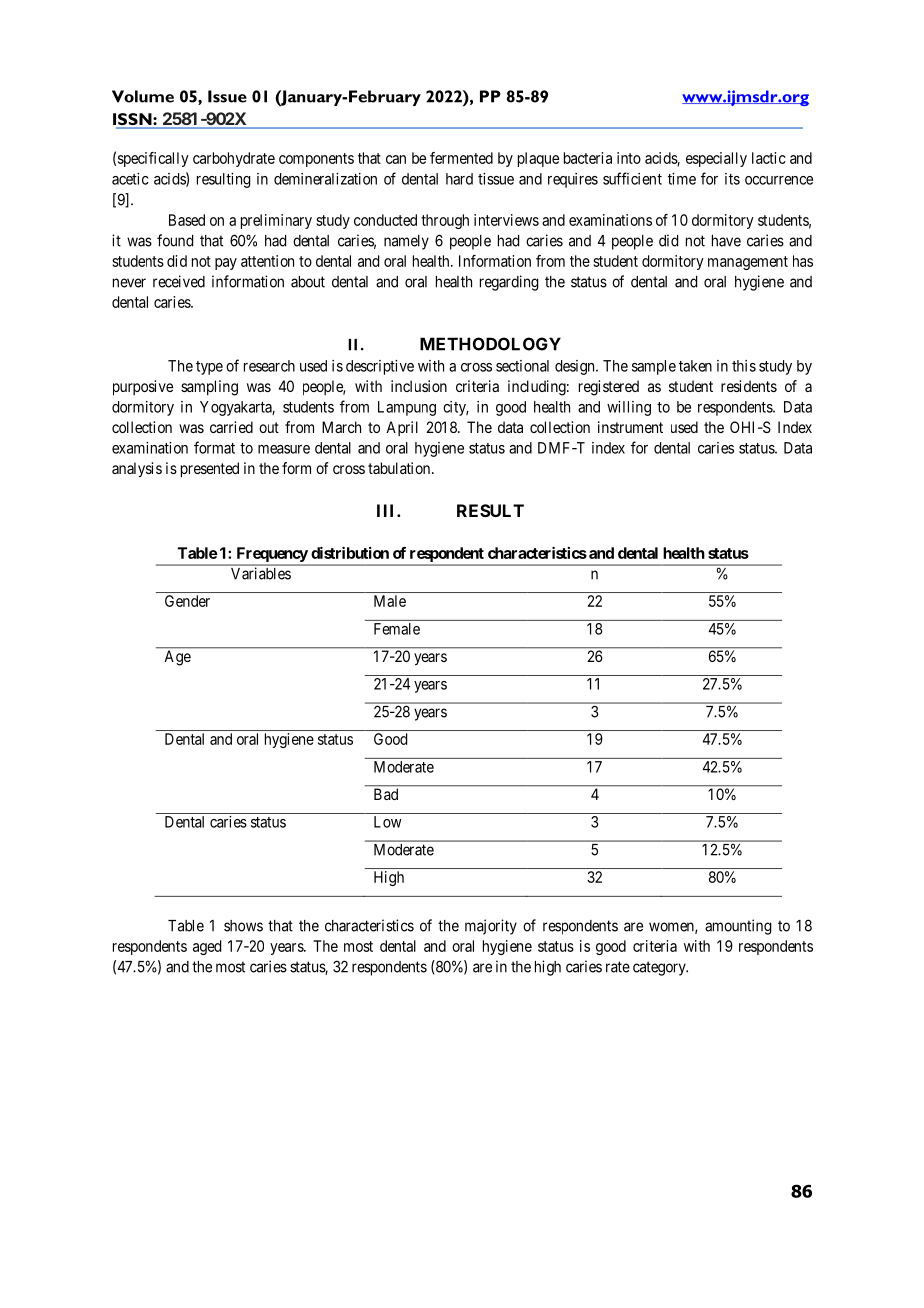 This screenshot has height=1308, width=924. What do you see at coordinates (716, 159) in the screenshot?
I see `especially` at bounding box center [716, 159].
